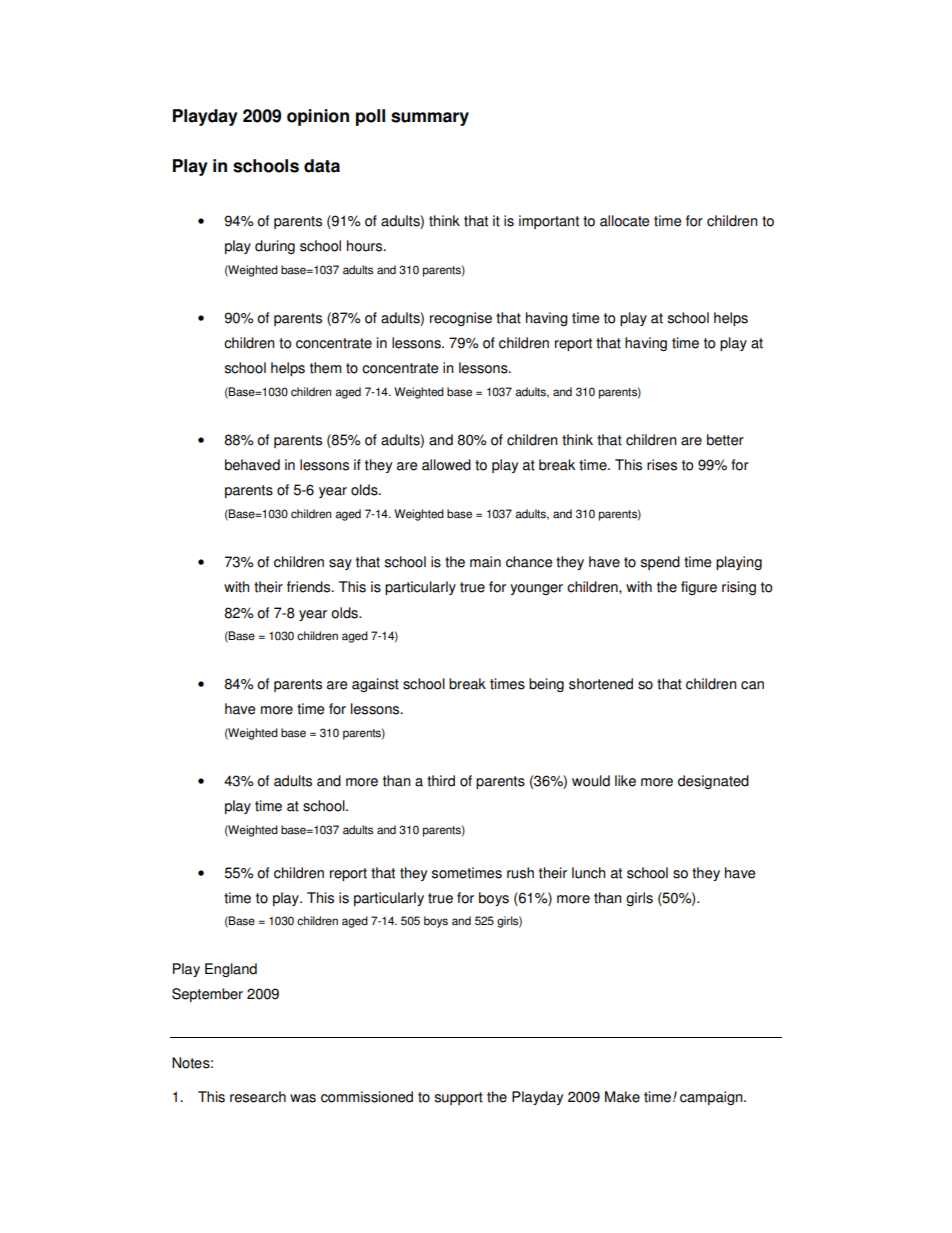 This document has height=1233, width=952. I want to click on data, so click(322, 166).
